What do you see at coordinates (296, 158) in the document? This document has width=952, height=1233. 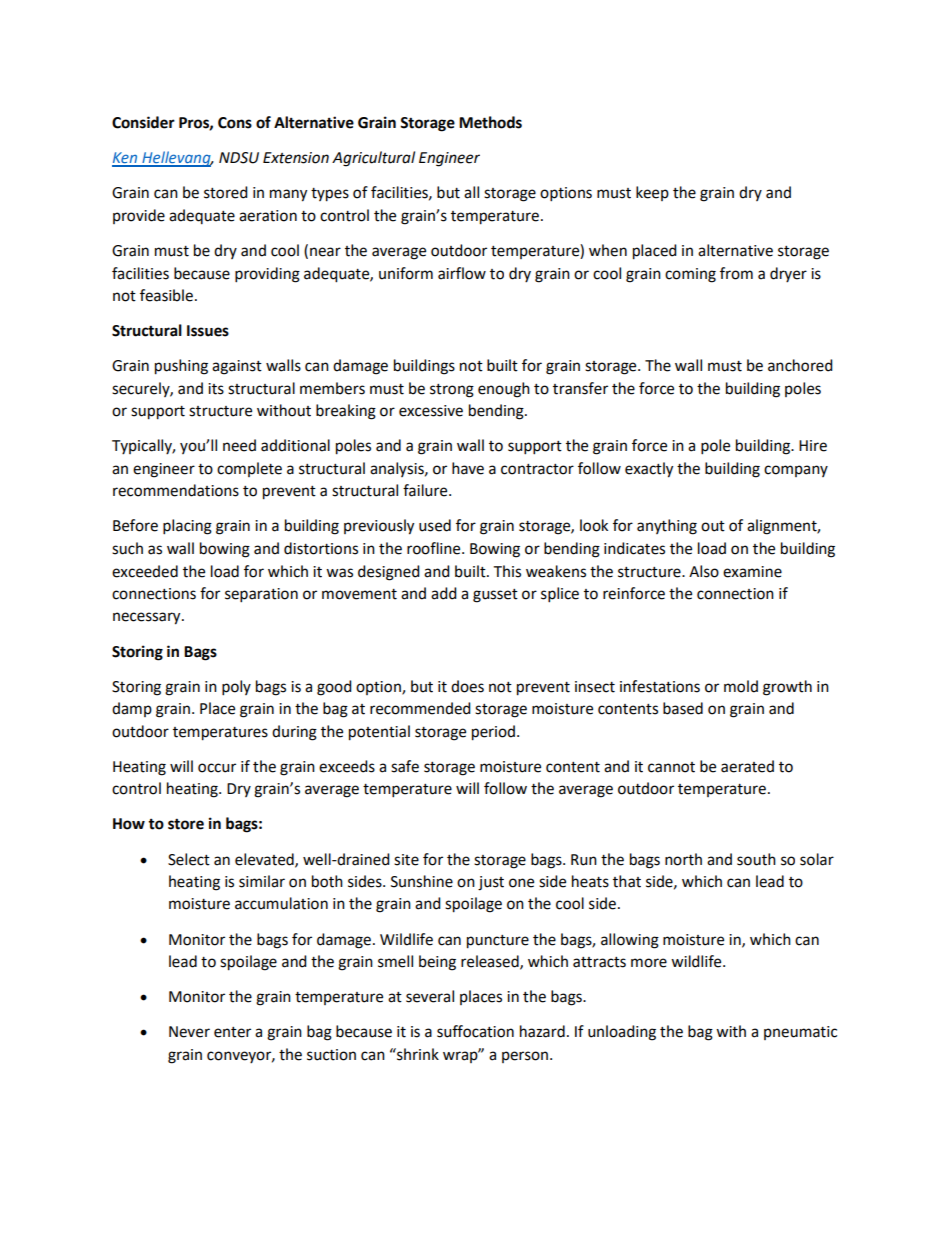 I see `Extension` at bounding box center [296, 158].
